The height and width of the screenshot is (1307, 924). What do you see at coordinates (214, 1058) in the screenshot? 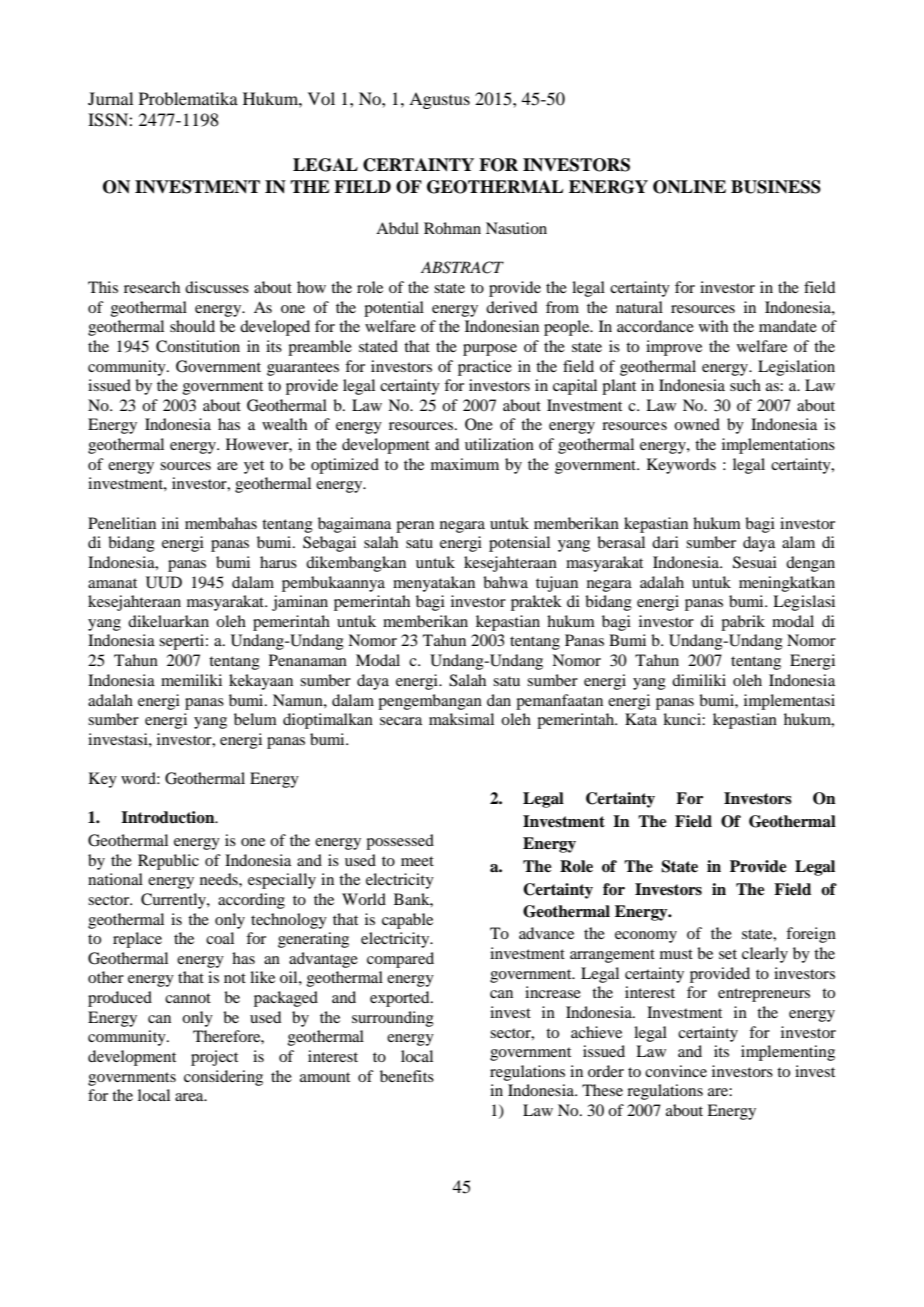
I see `project` at bounding box center [214, 1058].
